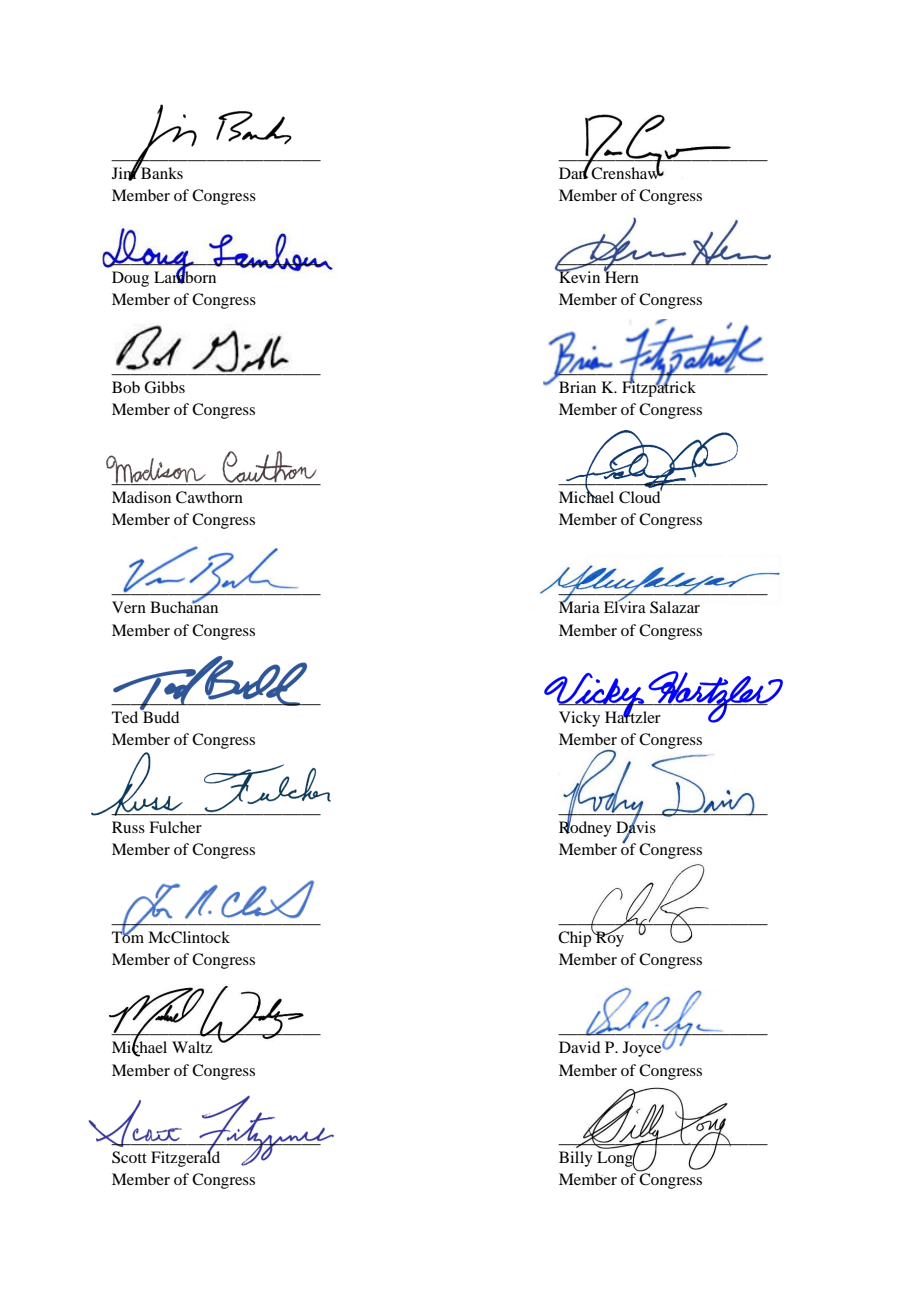 The image size is (924, 1307). Describe the element at coordinates (161, 172) in the image. I see `Banks` at that location.
